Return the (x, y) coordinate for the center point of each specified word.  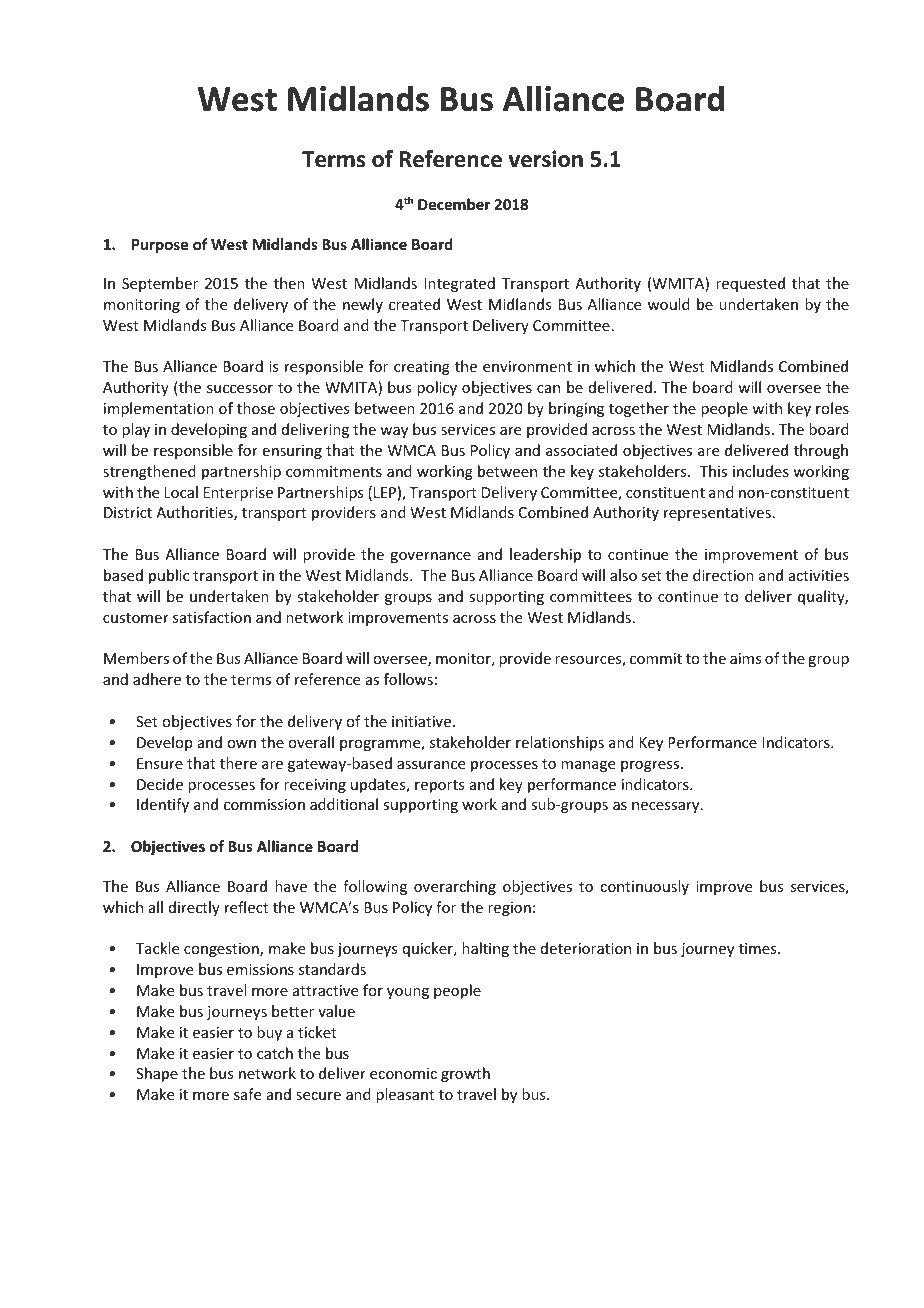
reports (439, 786)
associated (581, 450)
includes (761, 471)
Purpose (160, 246)
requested (750, 284)
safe (247, 1094)
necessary (667, 807)
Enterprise (238, 494)
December (454, 204)
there (238, 763)
